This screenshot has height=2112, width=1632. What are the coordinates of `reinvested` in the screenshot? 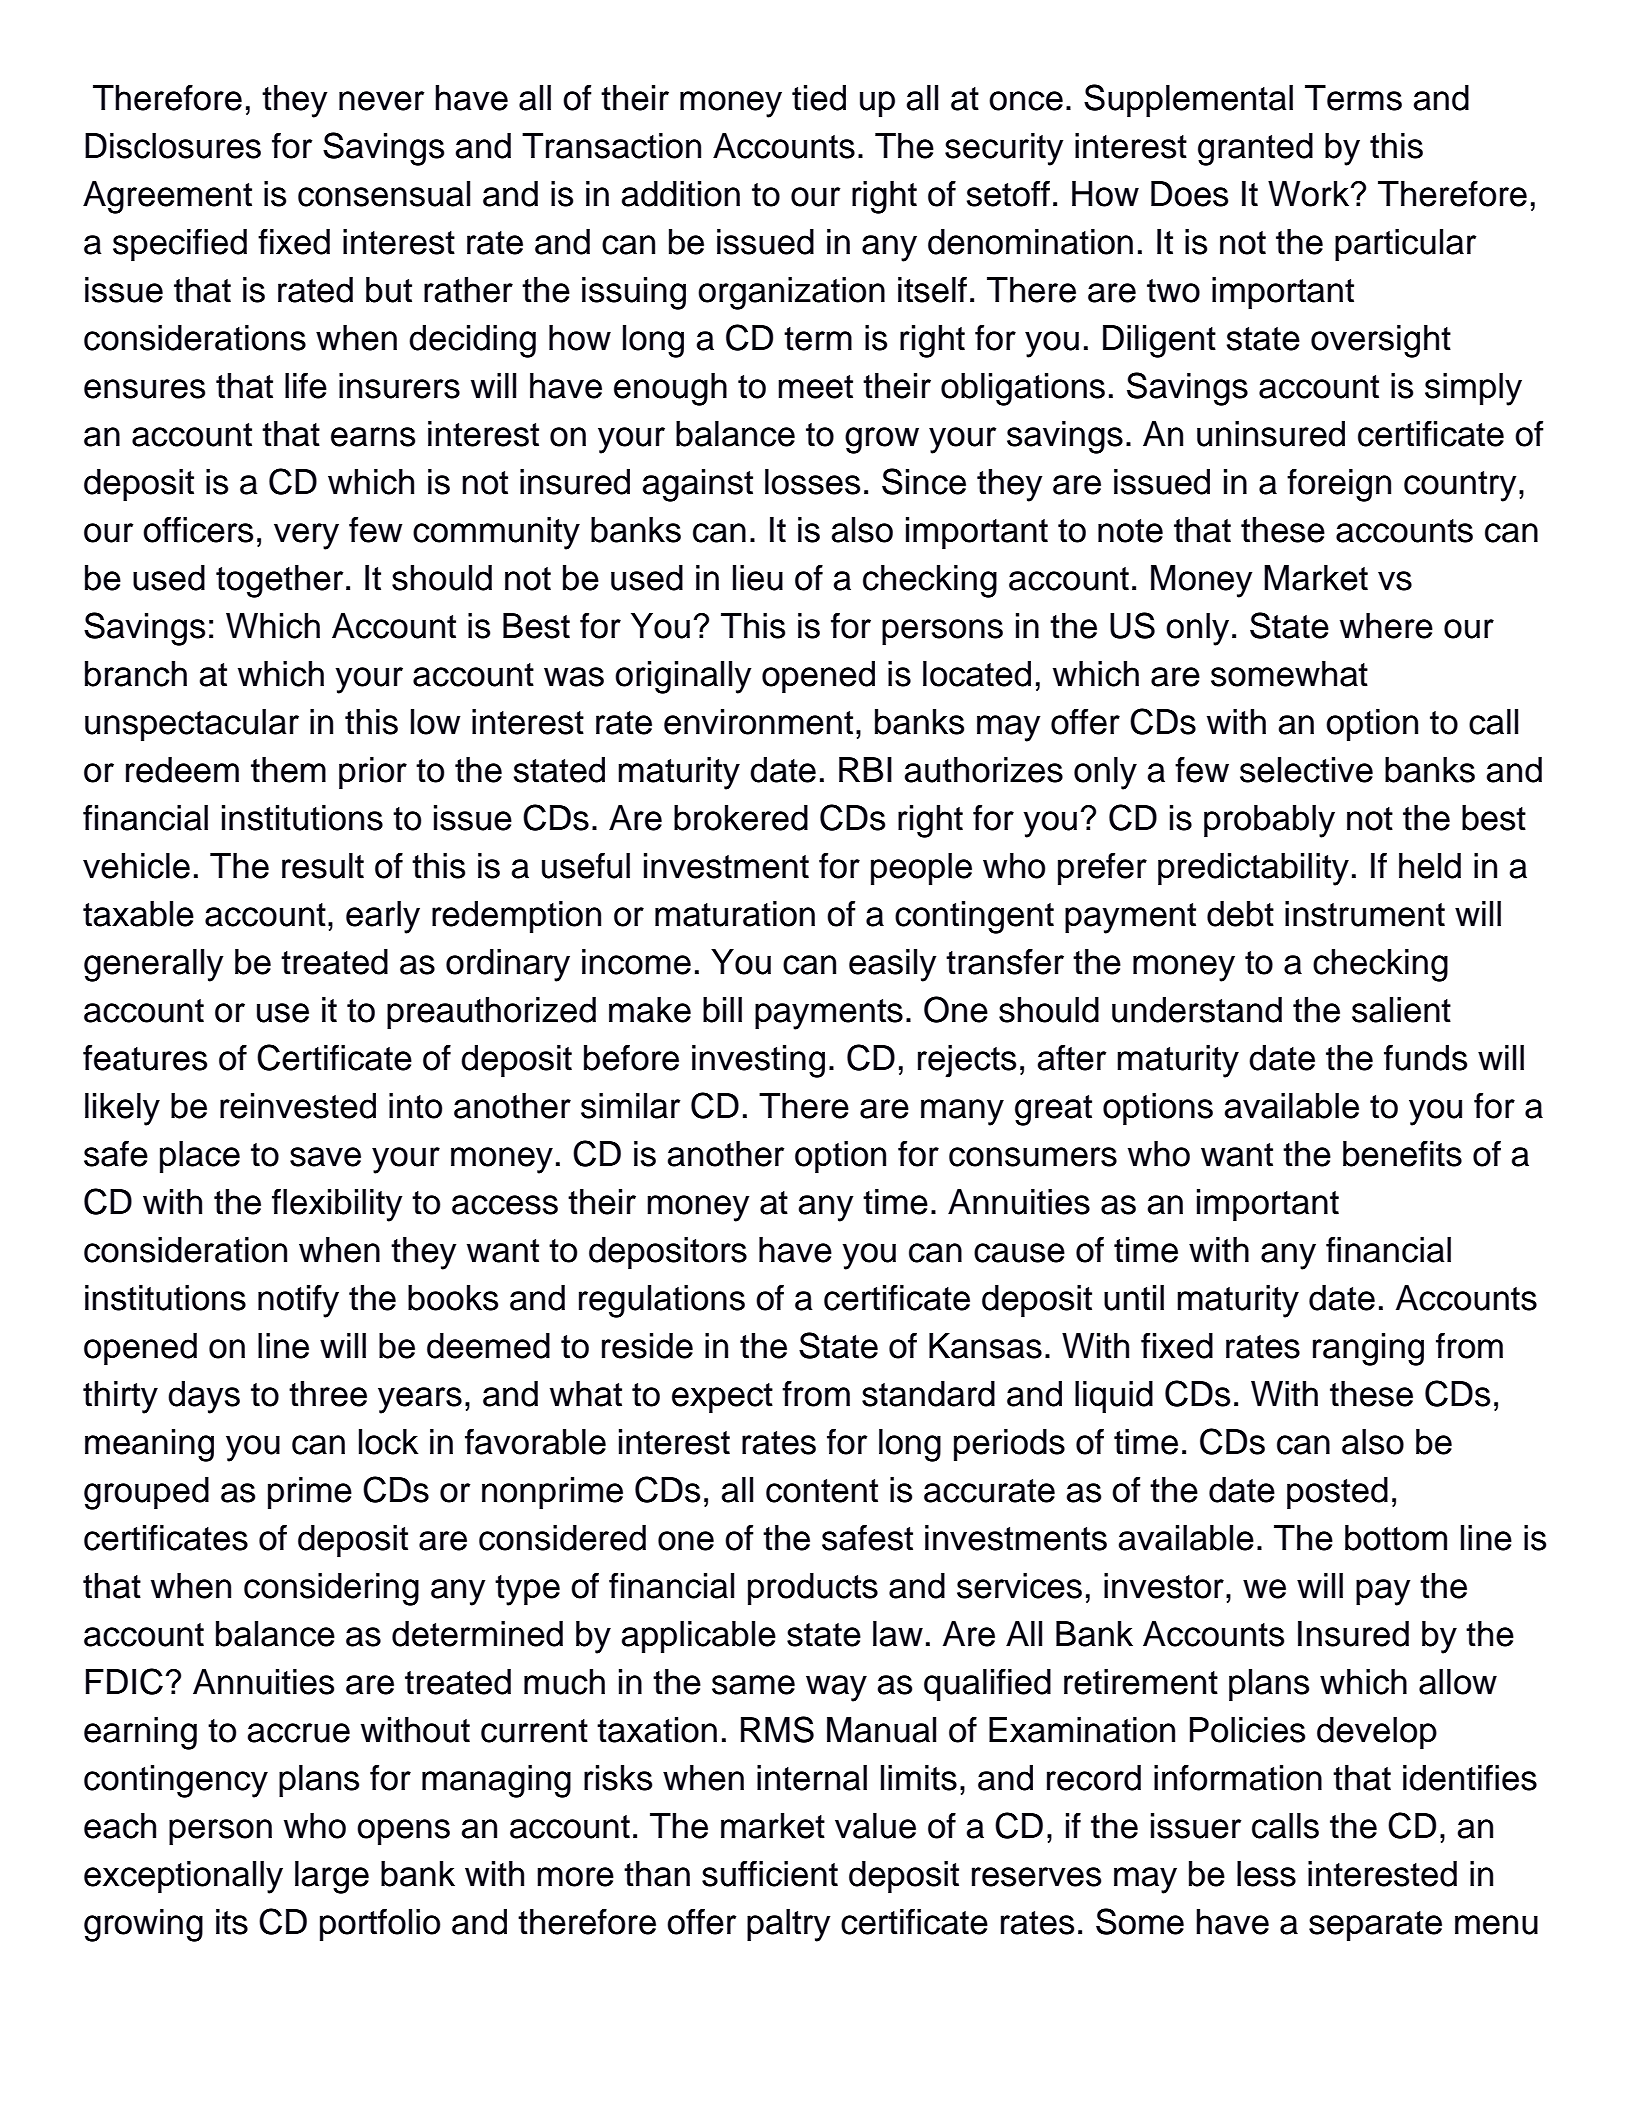 It's located at (298, 1106).
